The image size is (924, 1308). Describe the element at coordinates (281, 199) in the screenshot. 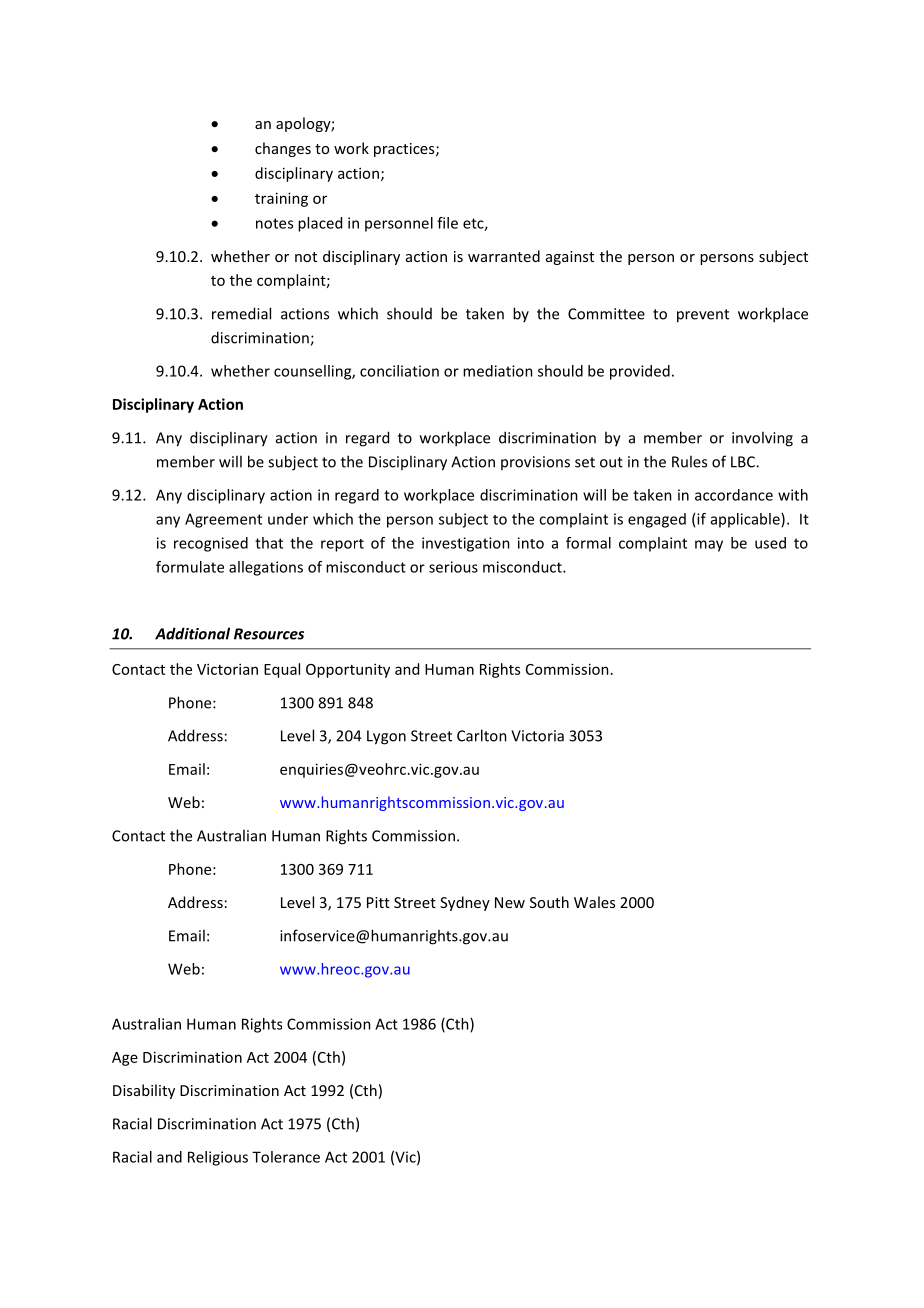

I see `training` at that location.
